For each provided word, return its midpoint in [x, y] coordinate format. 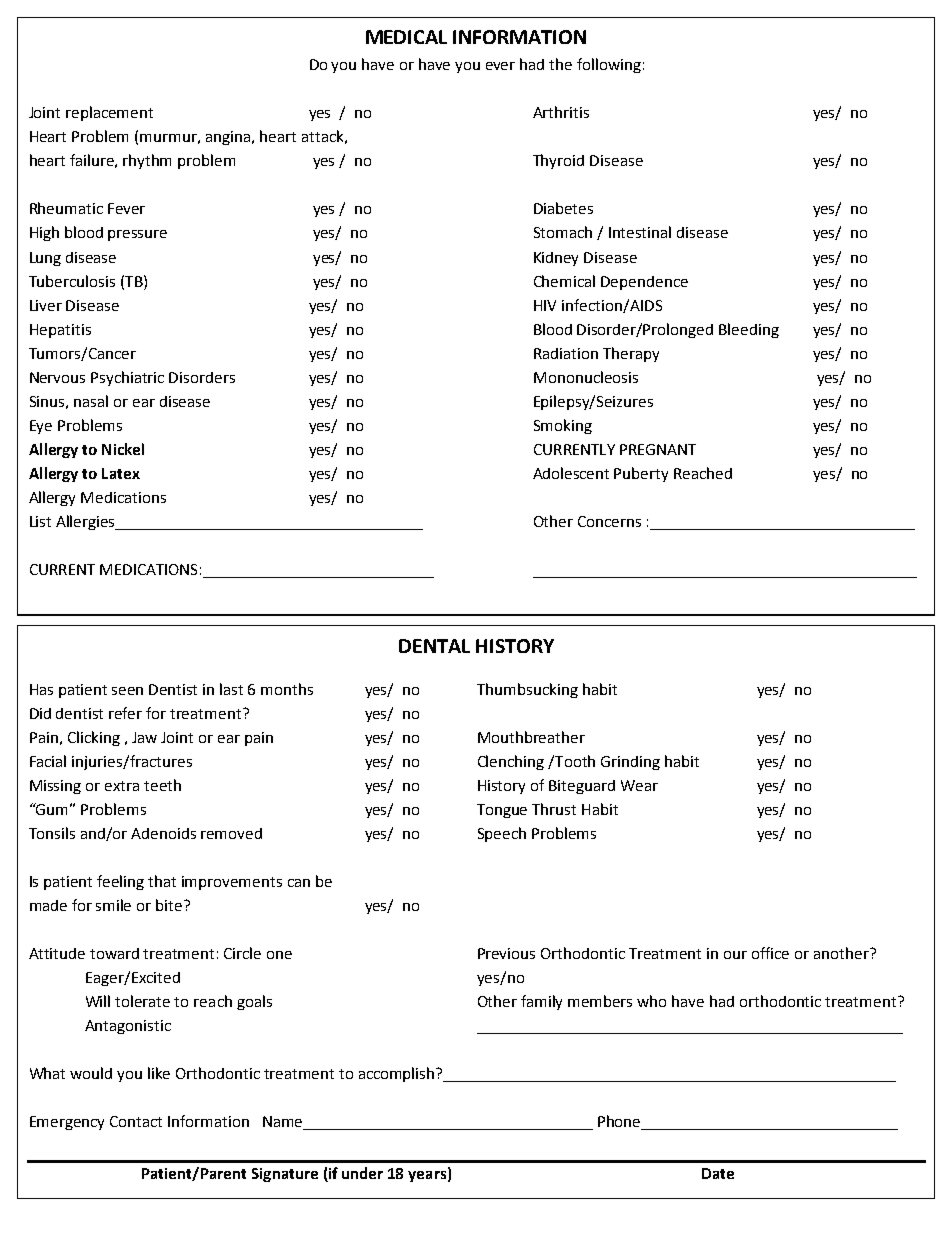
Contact [136, 1121]
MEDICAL [406, 37]
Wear [639, 785]
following [609, 65]
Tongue [502, 811]
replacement [109, 113]
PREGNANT [658, 449]
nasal [91, 401]
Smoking [563, 426]
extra [122, 786]
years [428, 1176]
